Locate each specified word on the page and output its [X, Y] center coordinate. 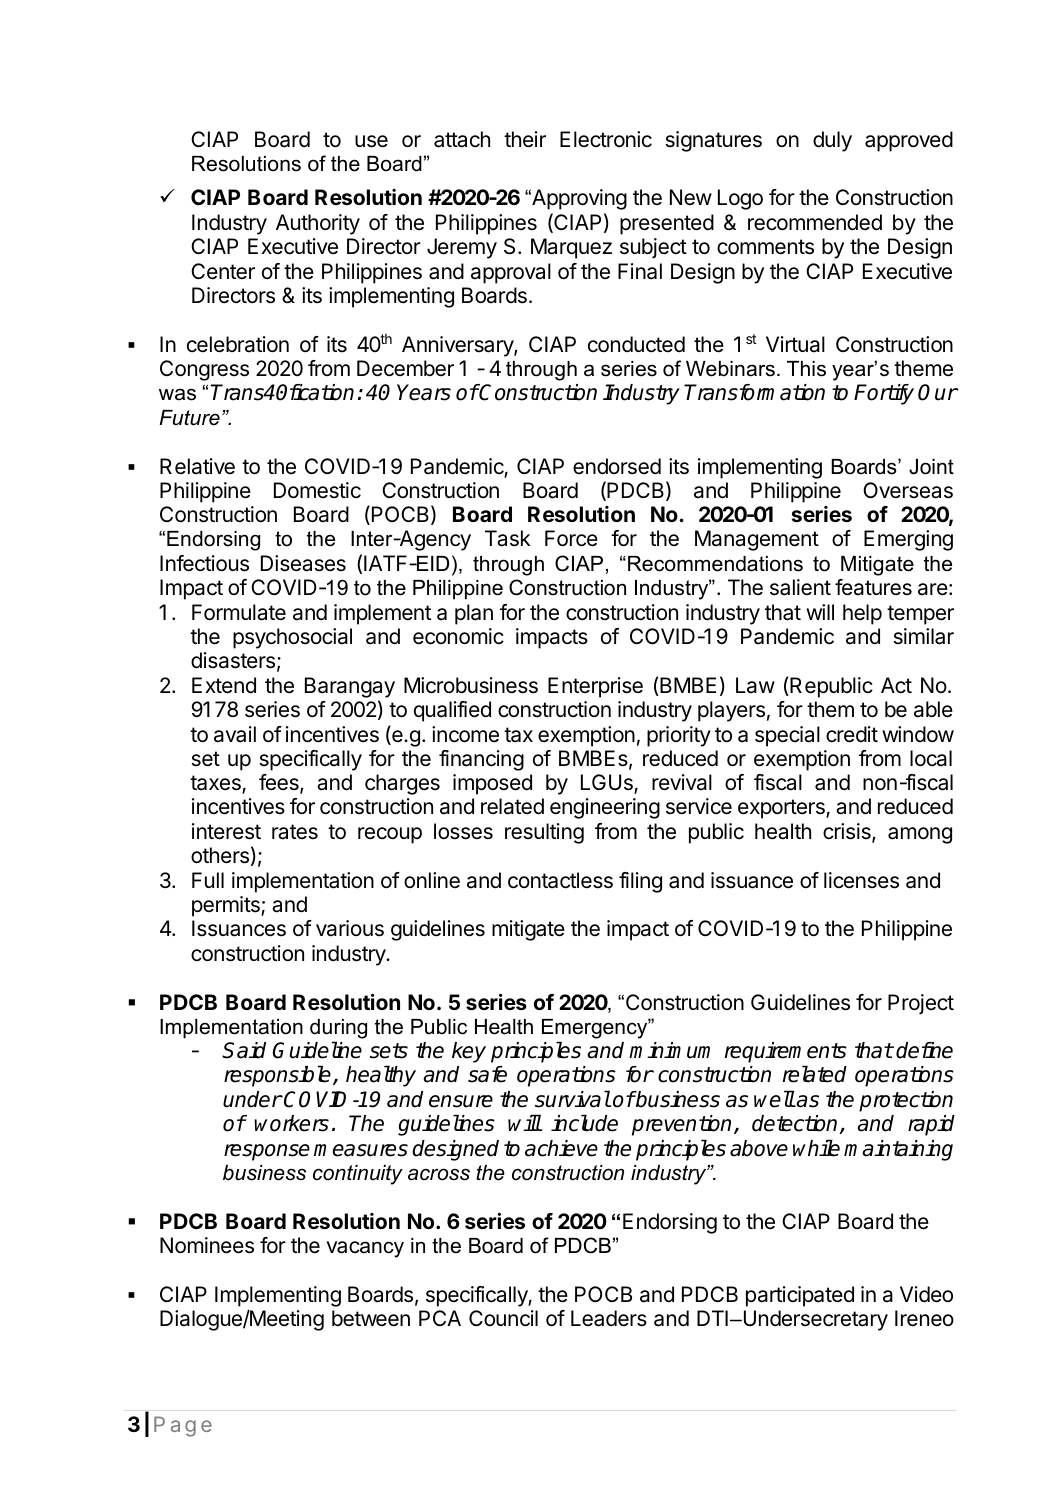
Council [503, 1318]
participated [800, 1296]
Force [571, 538]
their [525, 139]
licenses [861, 880]
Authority [318, 224]
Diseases [303, 563]
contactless [560, 880]
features [873, 587]
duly [832, 141]
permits [227, 906]
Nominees [207, 1245]
